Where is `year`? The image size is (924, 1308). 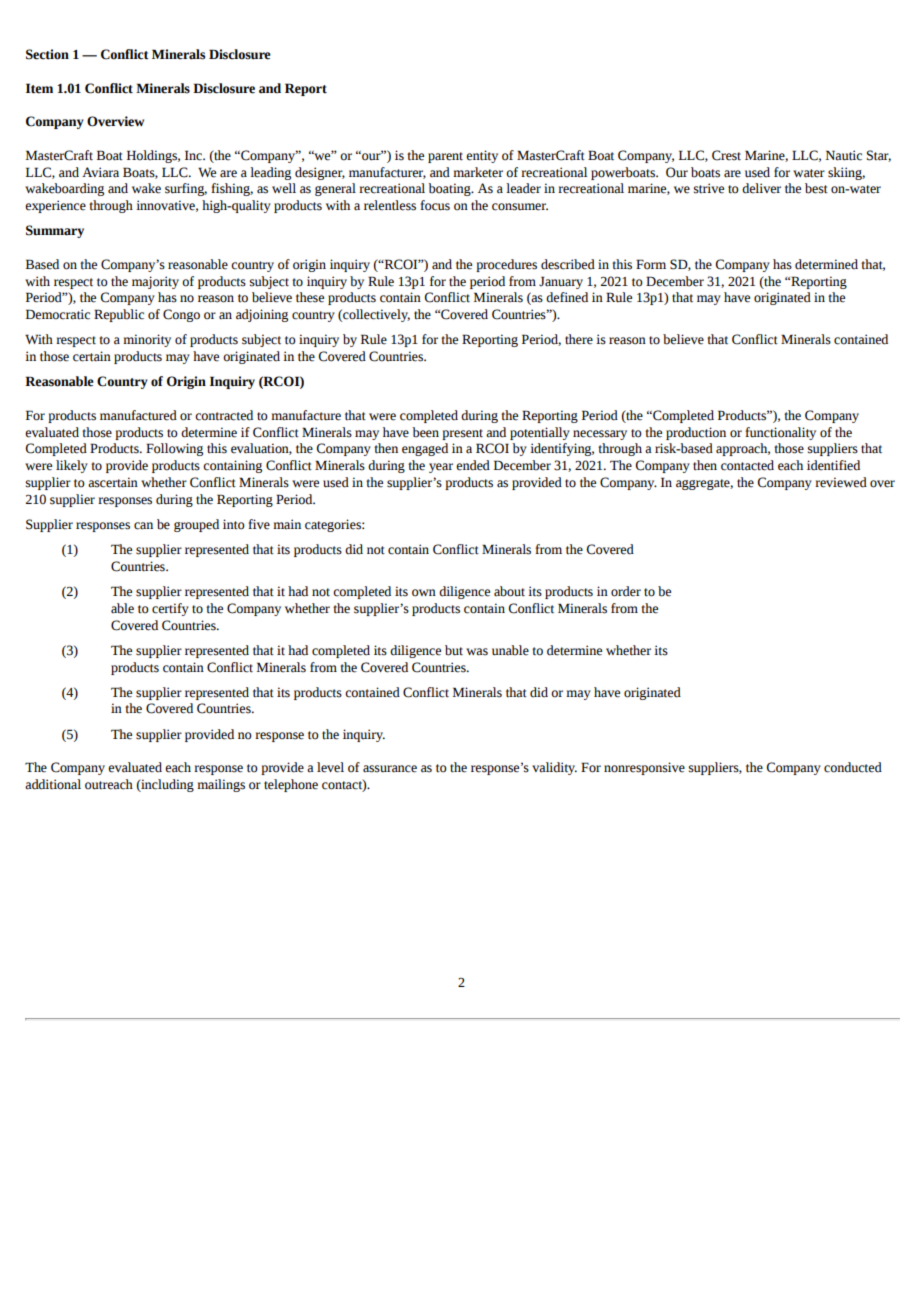 year is located at coordinates (441, 468).
